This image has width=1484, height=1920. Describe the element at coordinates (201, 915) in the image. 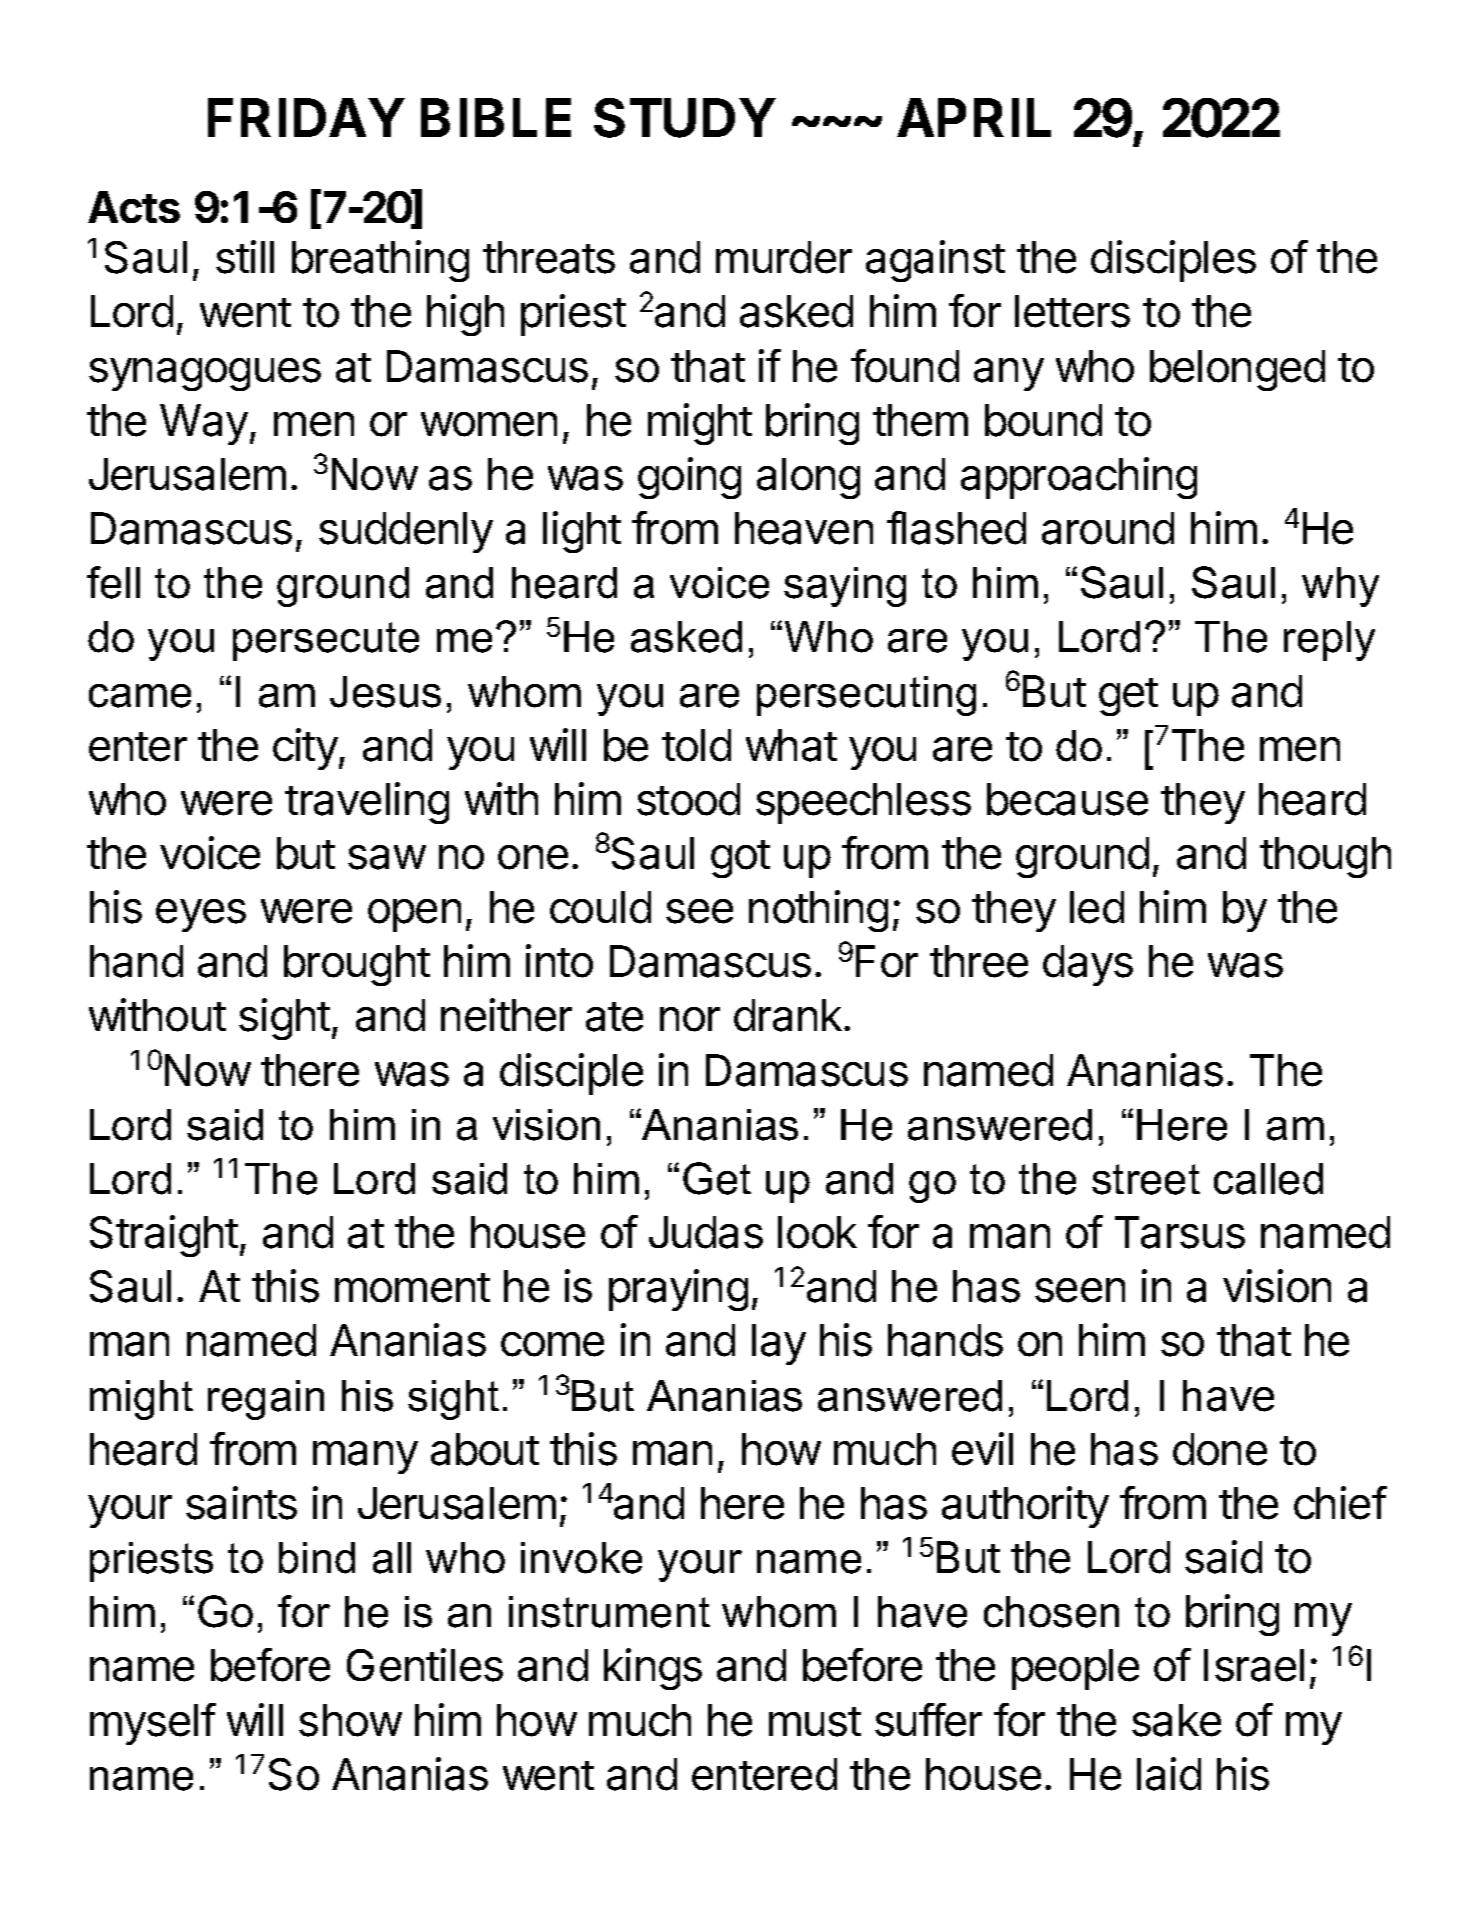

I see `eyes` at that location.
